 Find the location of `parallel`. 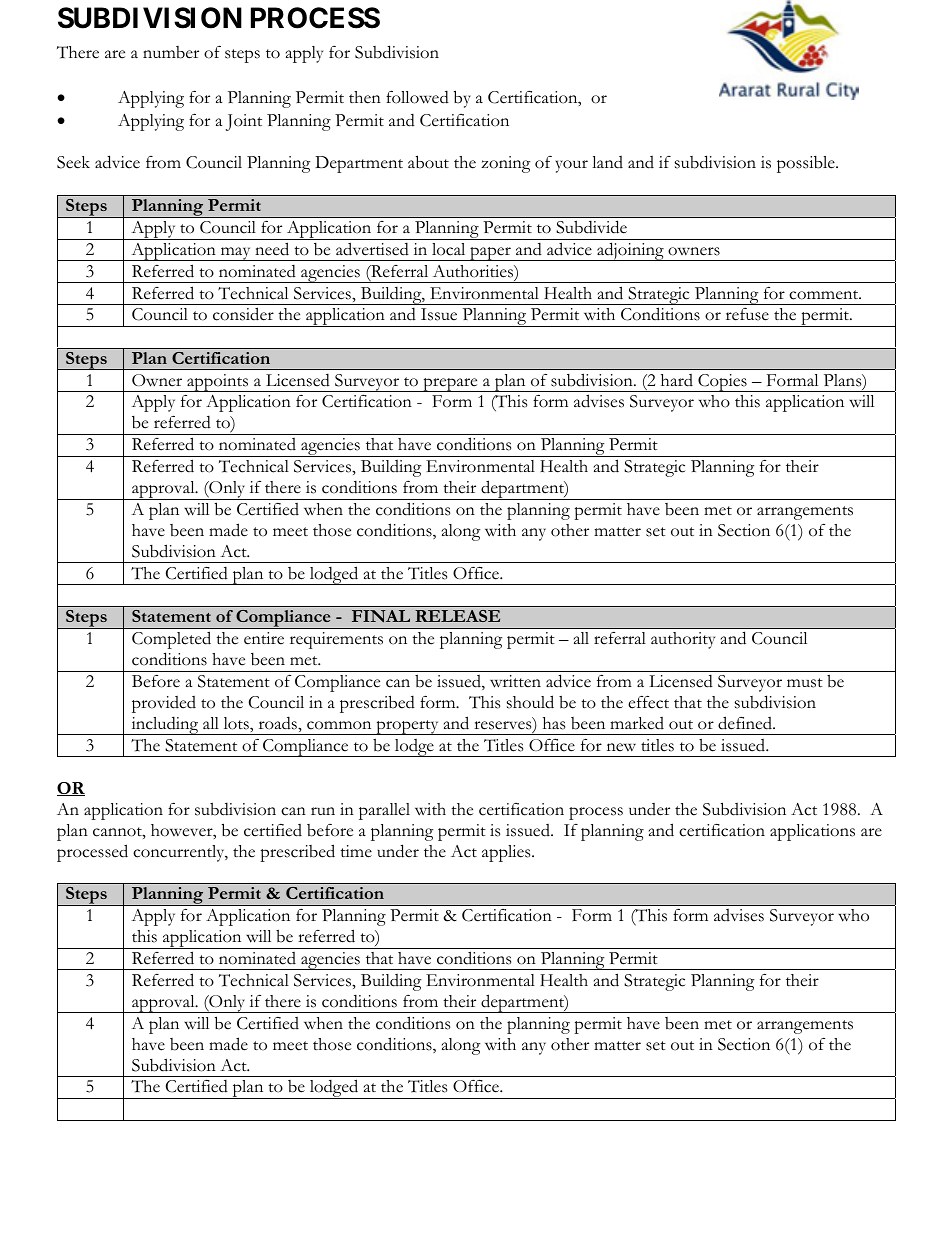

parallel is located at coordinates (384, 811).
